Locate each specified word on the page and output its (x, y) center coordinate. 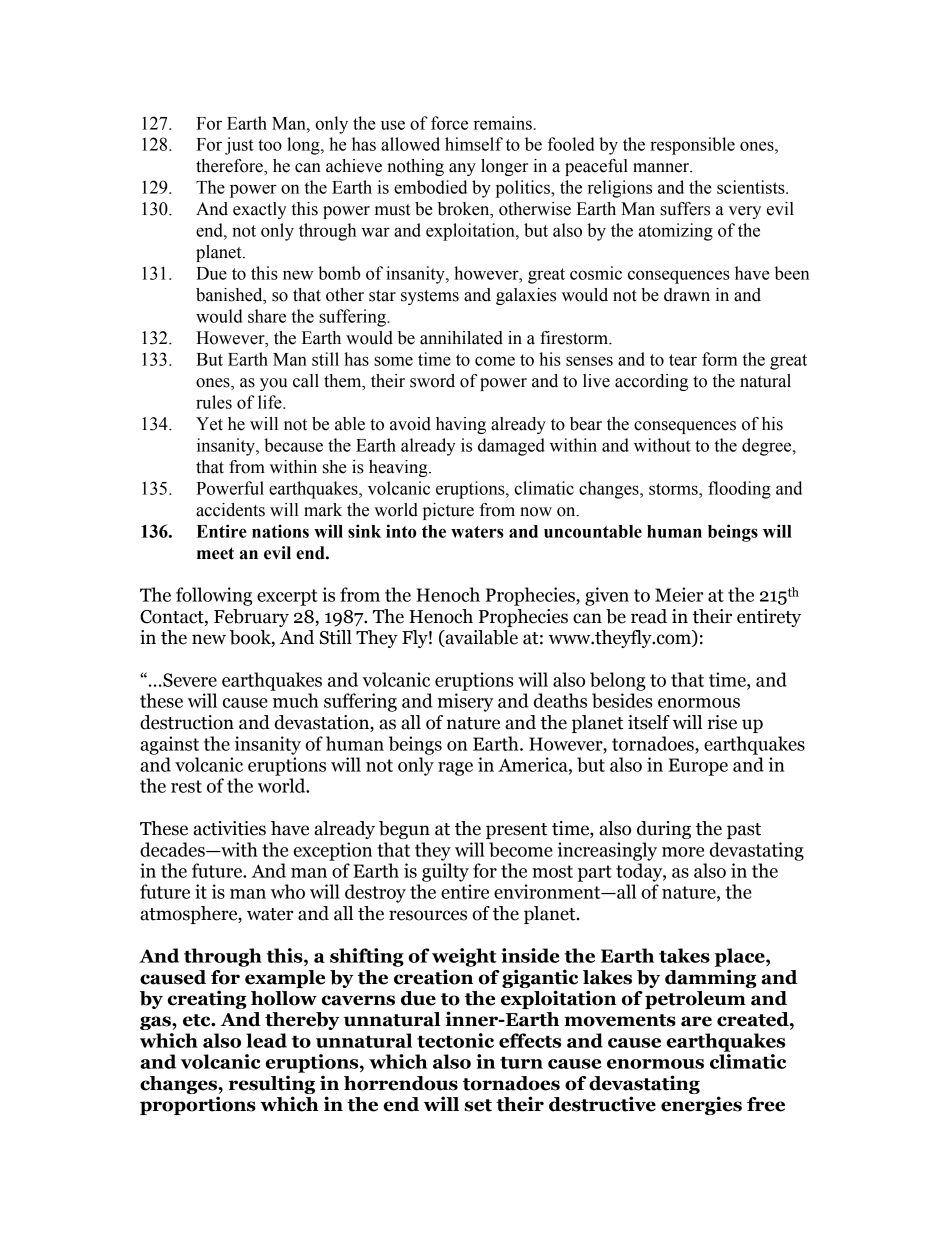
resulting (272, 1084)
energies (701, 1105)
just (239, 146)
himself (474, 144)
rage (455, 769)
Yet (209, 424)
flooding (739, 490)
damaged (511, 447)
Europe (698, 767)
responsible (692, 146)
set (478, 1105)
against (169, 745)
